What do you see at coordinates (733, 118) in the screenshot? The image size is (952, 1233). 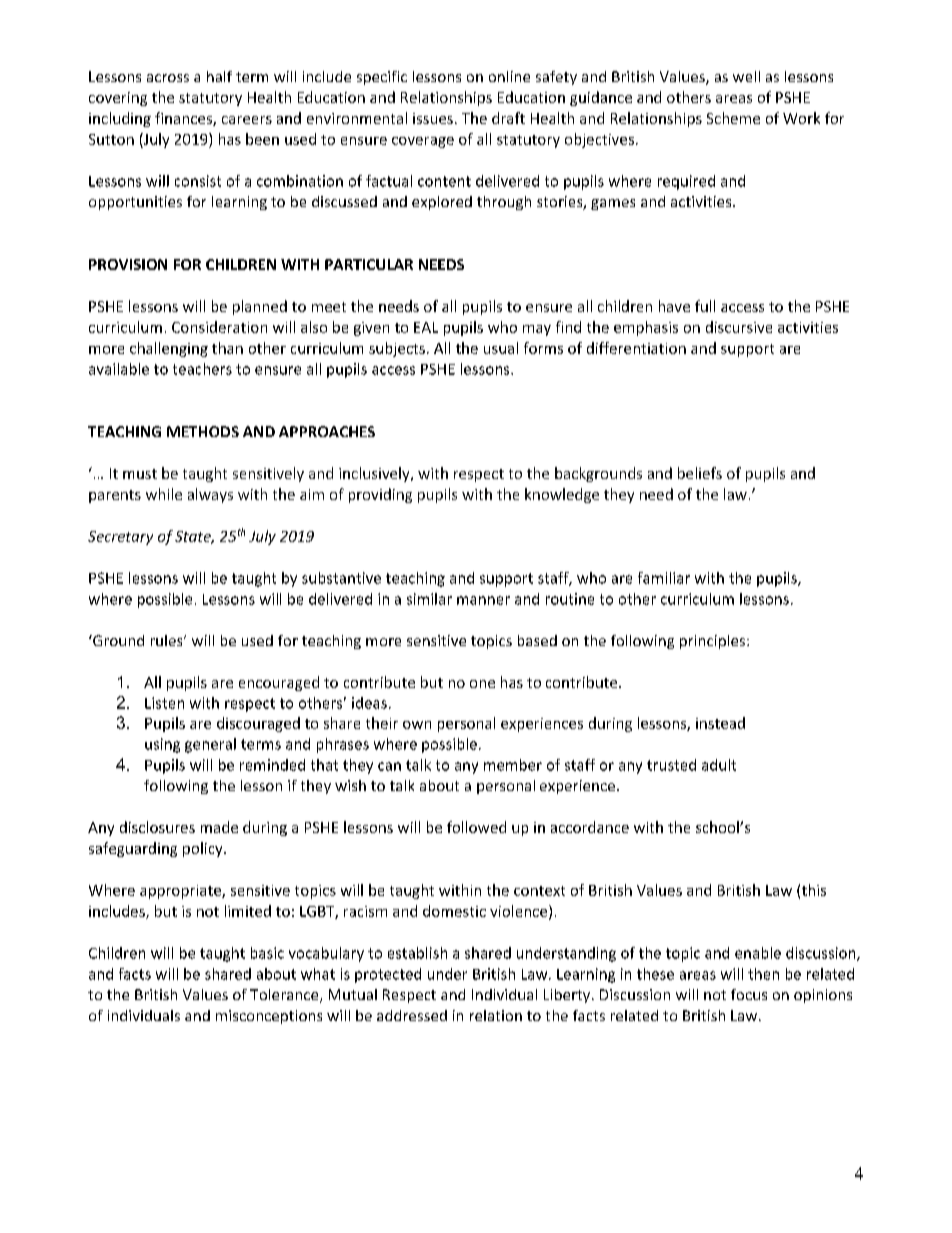 I see `Scheme` at bounding box center [733, 118].
